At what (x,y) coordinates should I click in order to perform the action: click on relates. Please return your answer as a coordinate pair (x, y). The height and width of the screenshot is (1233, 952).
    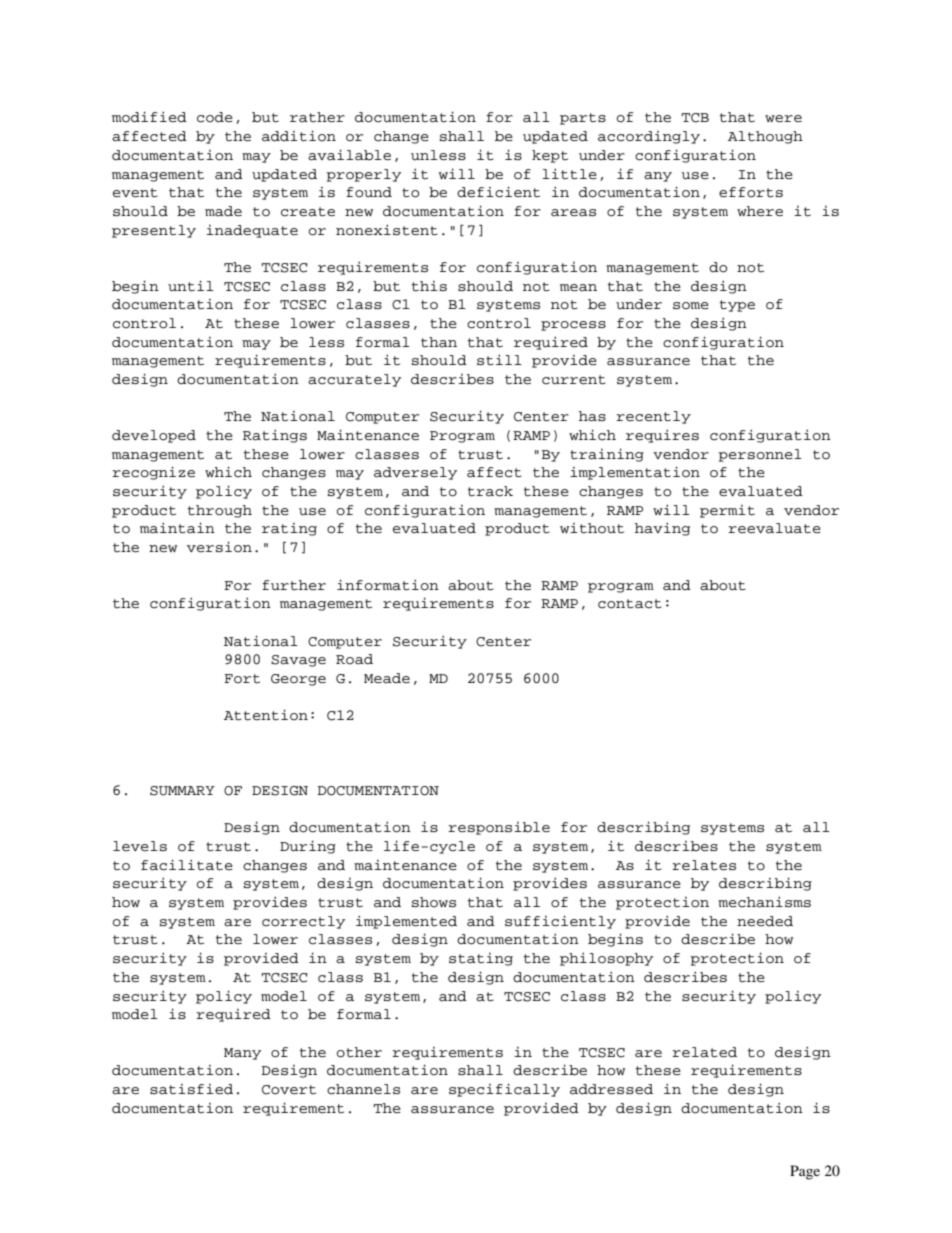
    Looking at the image, I should click on (704, 865).
